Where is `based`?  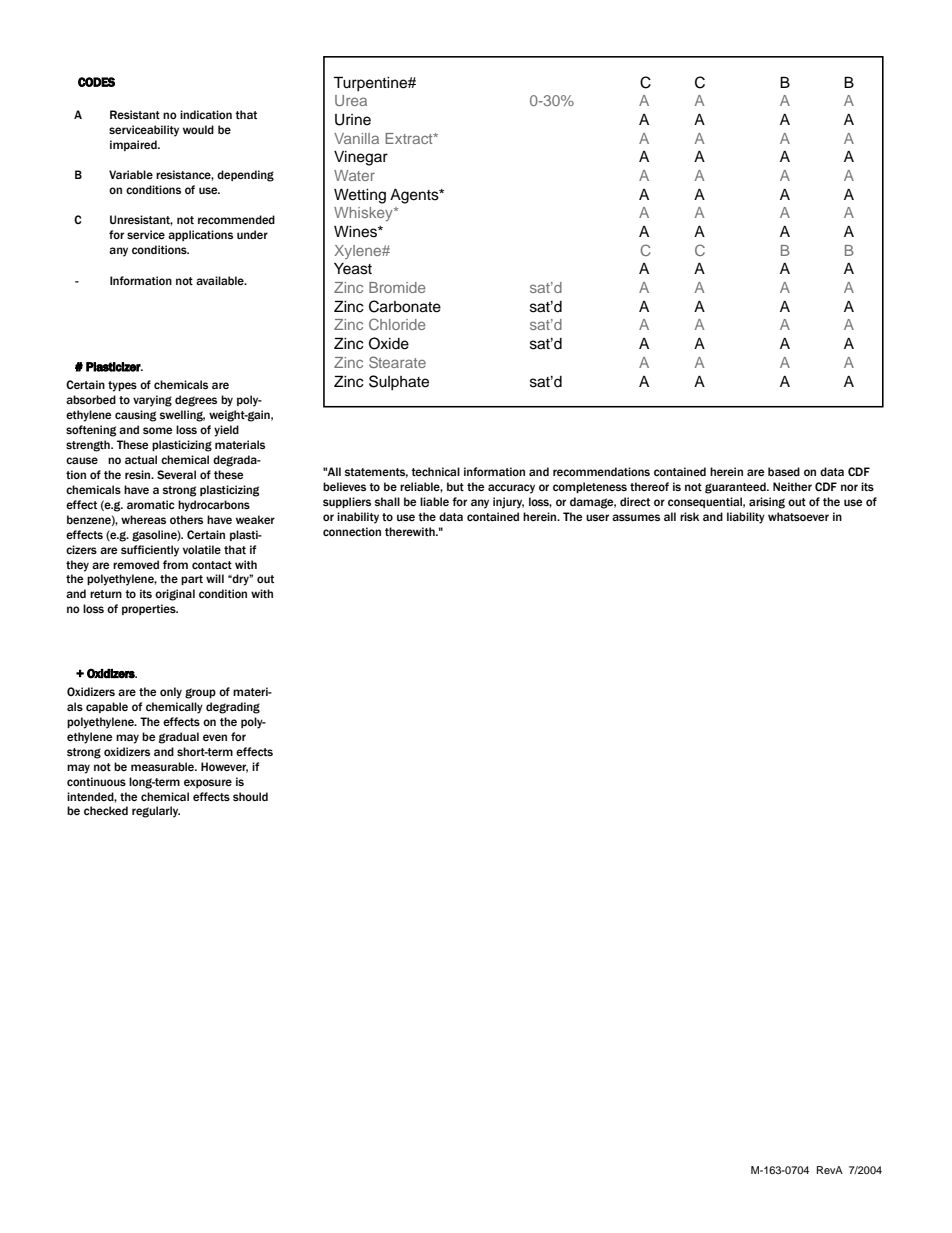
based is located at coordinates (784, 471).
